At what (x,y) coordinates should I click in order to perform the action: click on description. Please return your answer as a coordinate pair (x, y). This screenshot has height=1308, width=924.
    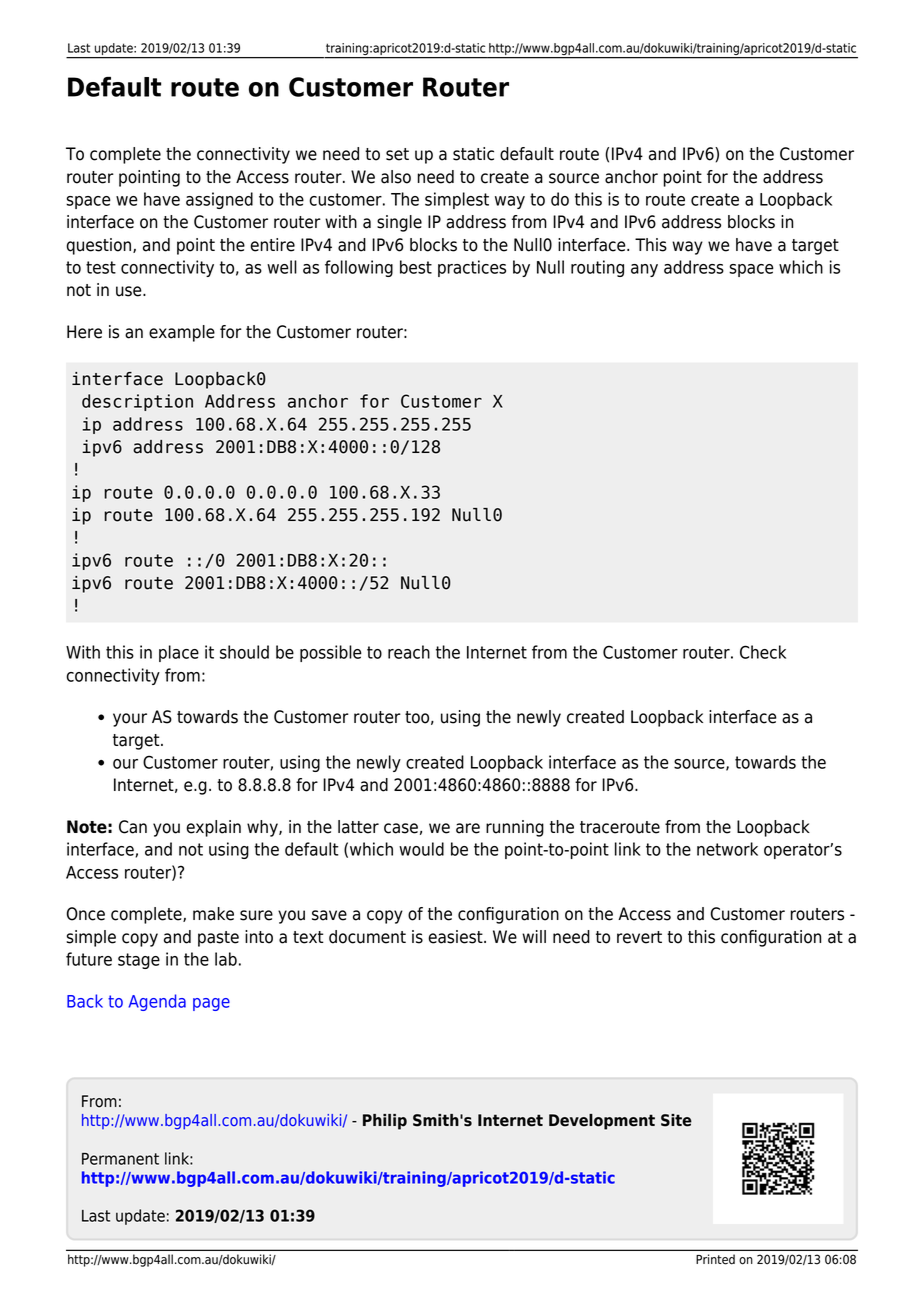
    Looking at the image, I should click on (137, 402).
